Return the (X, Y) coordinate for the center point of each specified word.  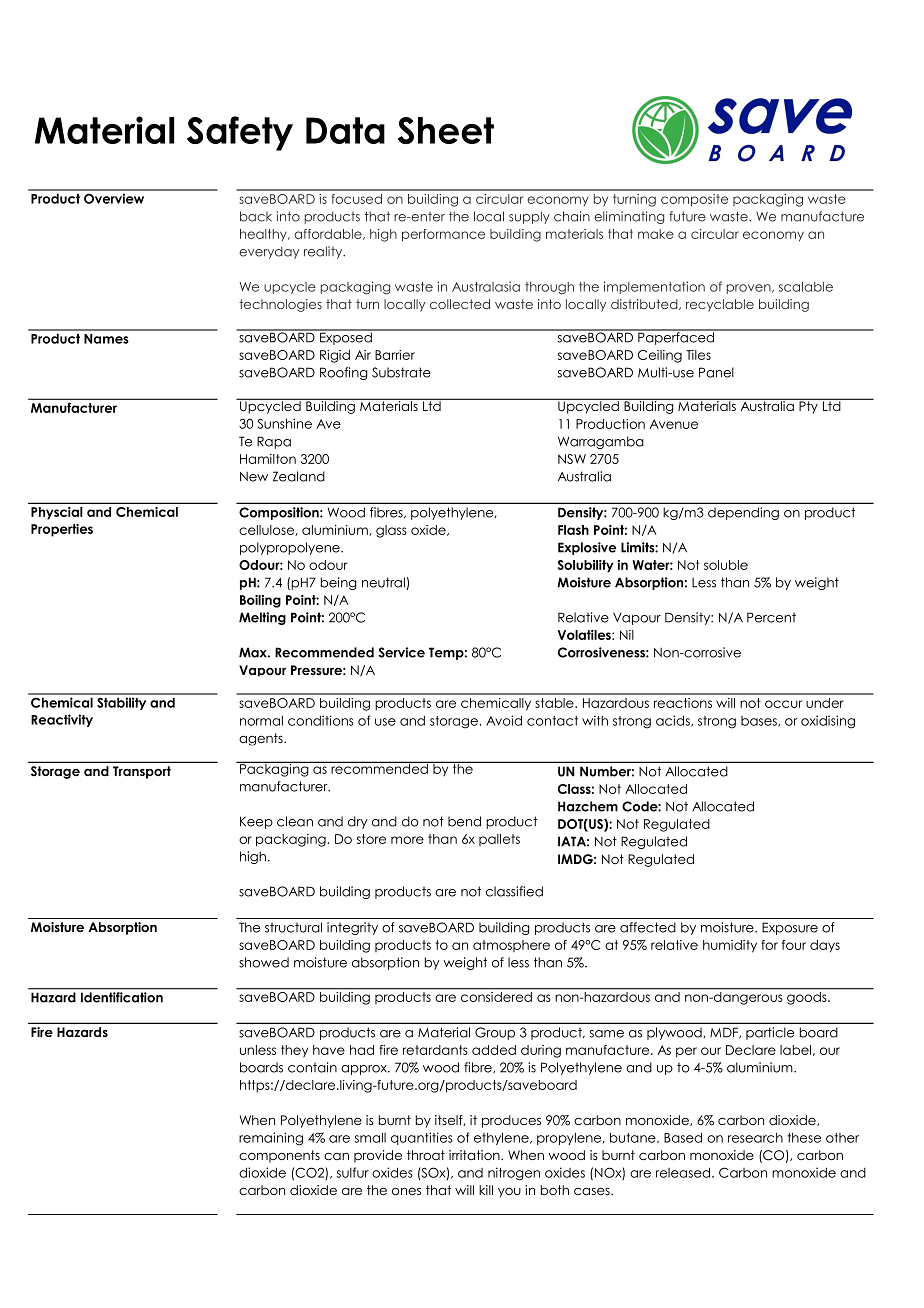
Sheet (446, 130)
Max (254, 652)
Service (401, 652)
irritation (475, 1155)
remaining (271, 1139)
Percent (771, 617)
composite (694, 200)
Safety (240, 133)
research (755, 1138)
